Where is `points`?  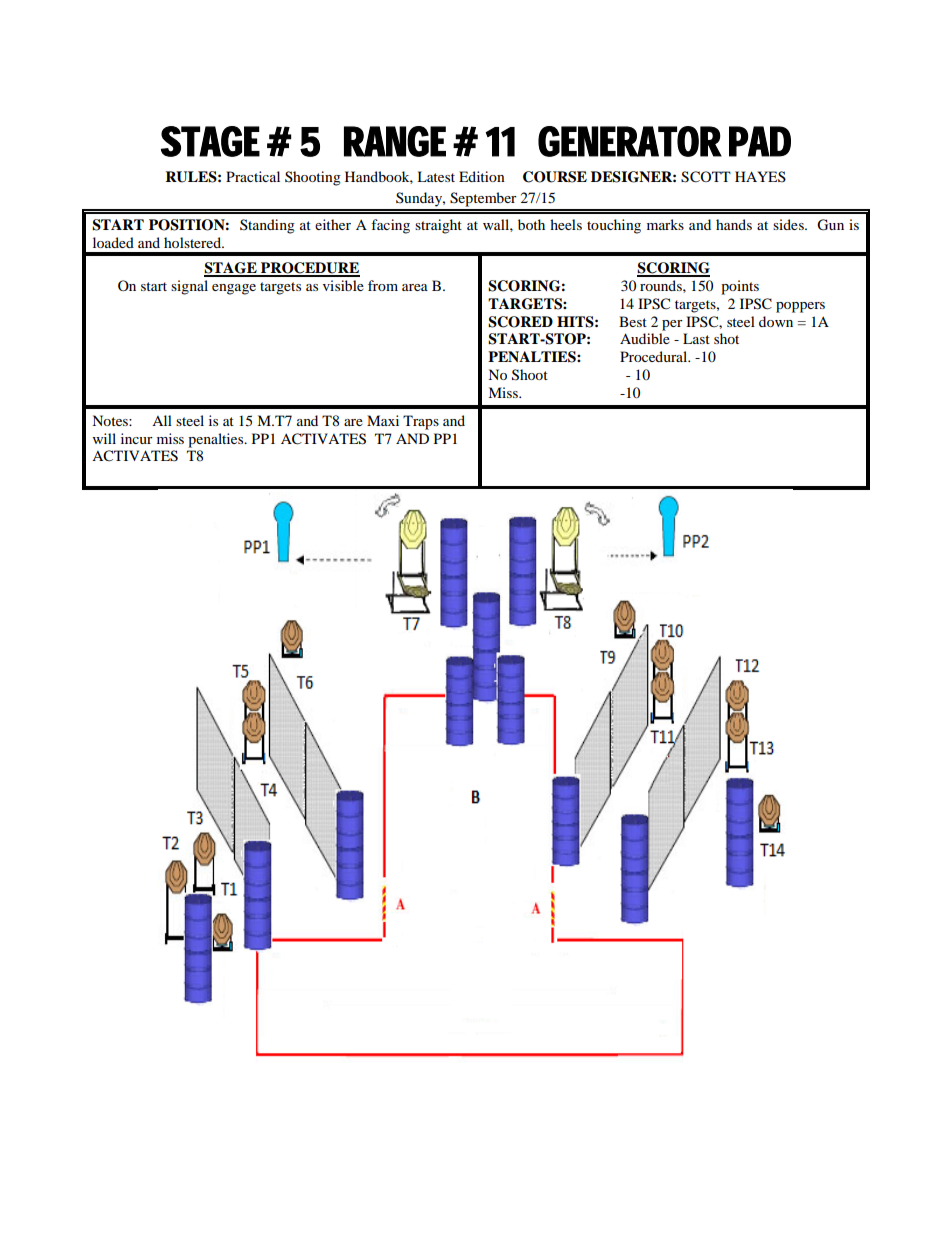
points is located at coordinates (740, 287).
